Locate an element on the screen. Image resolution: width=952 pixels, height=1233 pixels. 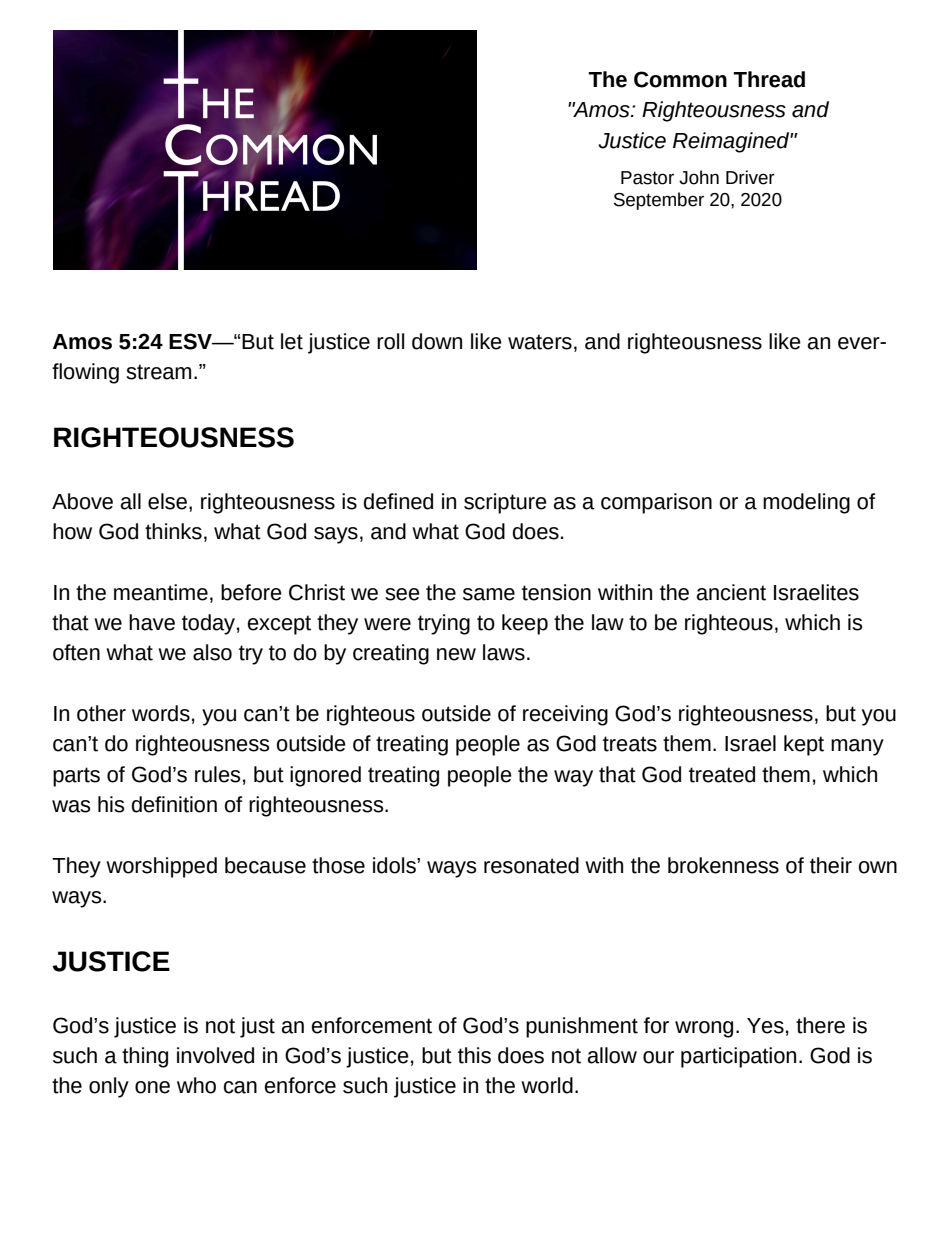
same is located at coordinates (489, 594).
